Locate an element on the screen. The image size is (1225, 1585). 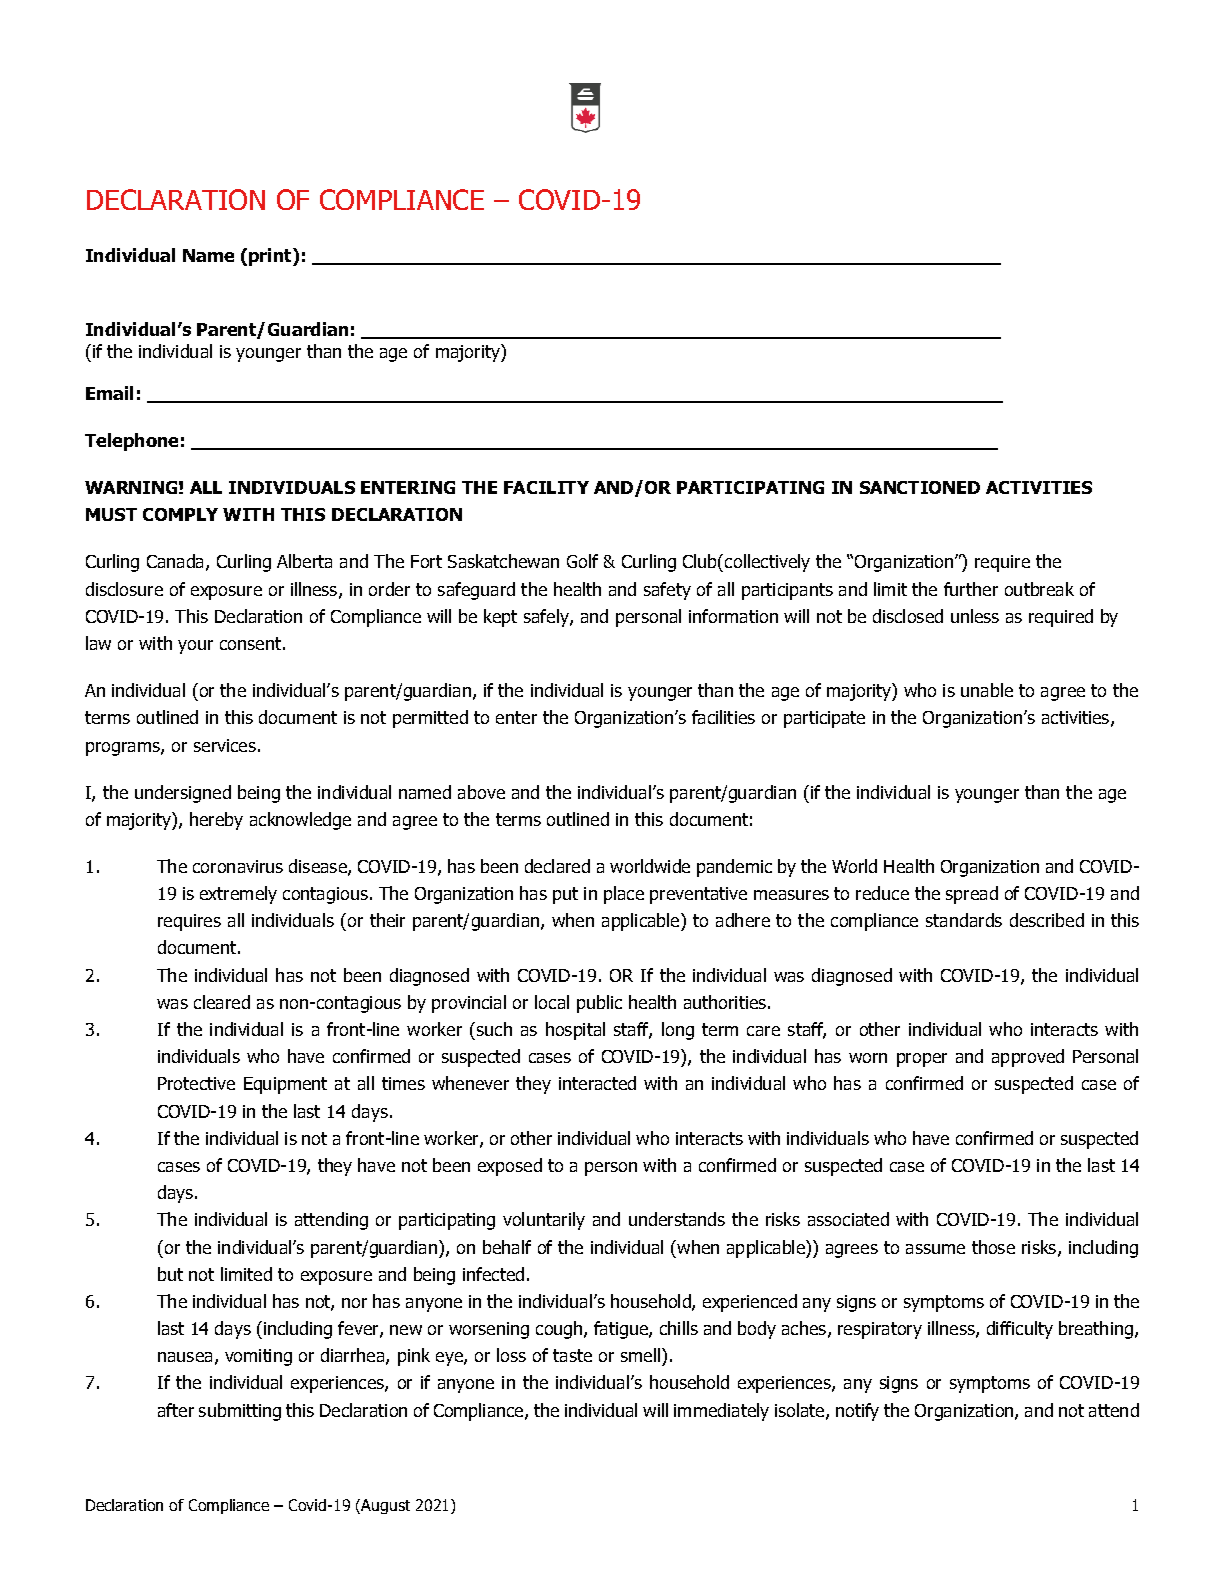
unable is located at coordinates (987, 690).
